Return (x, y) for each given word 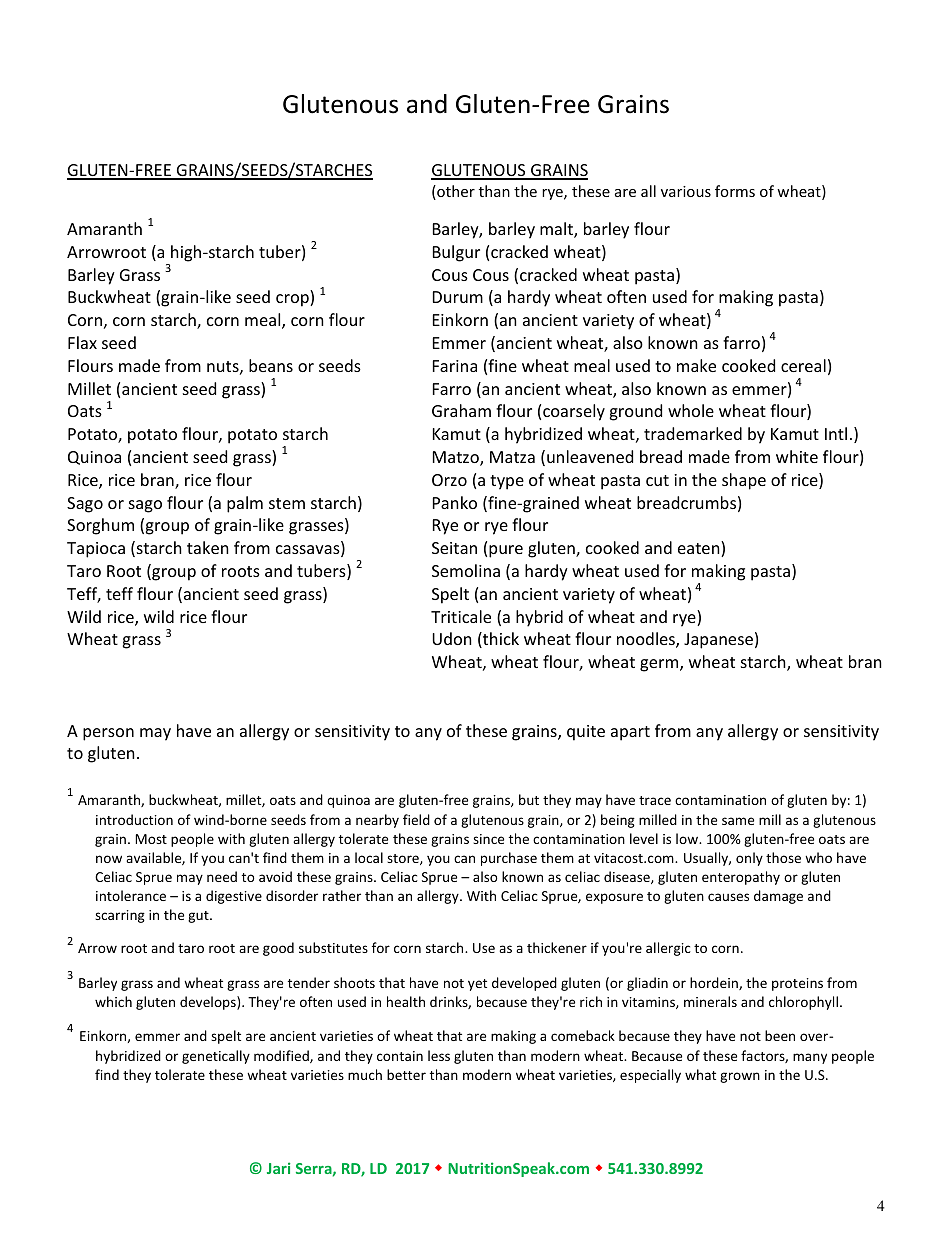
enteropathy (741, 878)
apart (630, 733)
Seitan (454, 548)
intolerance (131, 895)
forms (735, 191)
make (696, 365)
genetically (216, 1057)
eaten (700, 549)
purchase (509, 859)
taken (208, 547)
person (108, 734)
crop (293, 300)
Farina (455, 366)
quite (586, 733)
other (455, 192)
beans (271, 365)
